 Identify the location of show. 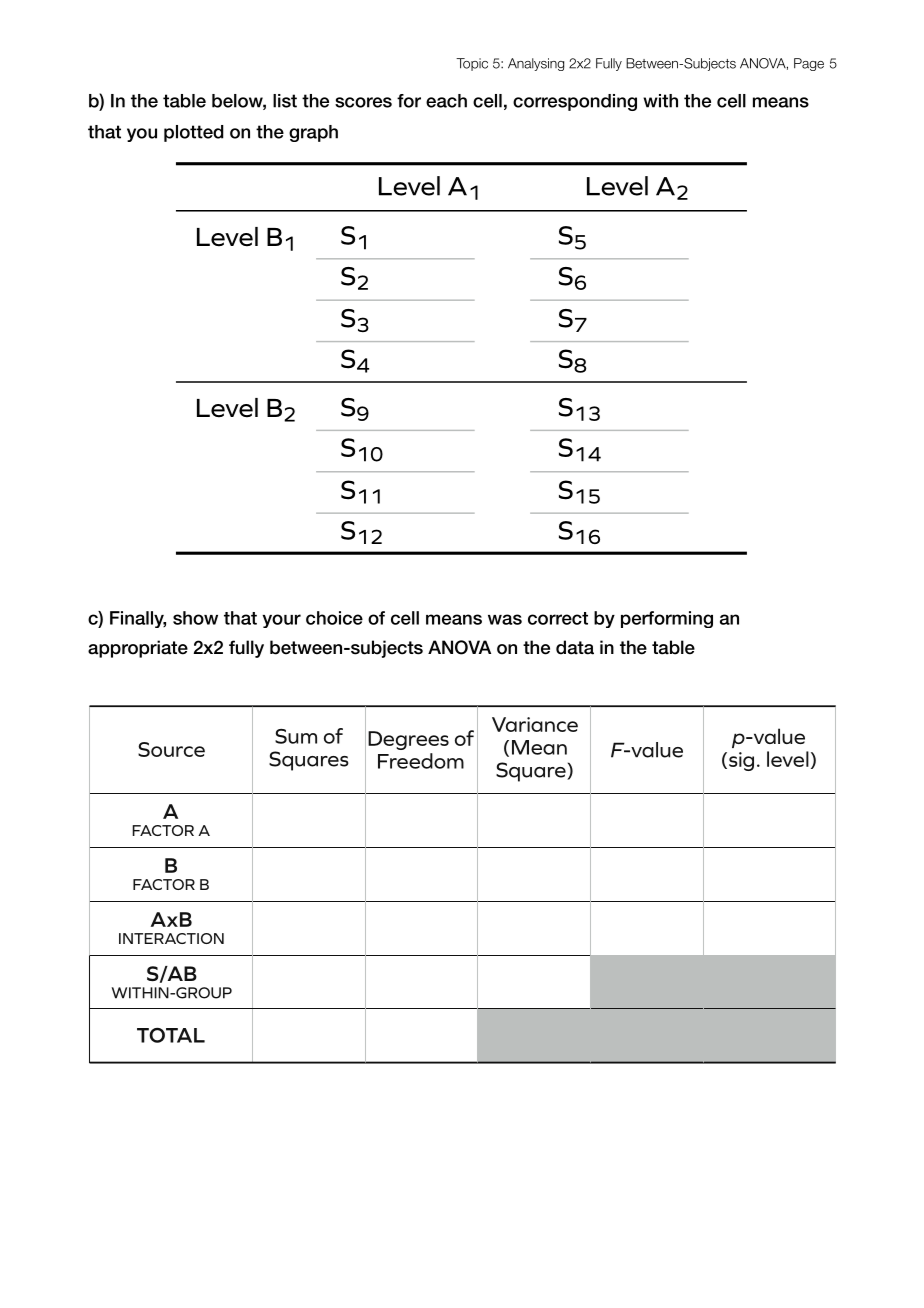
(195, 618).
